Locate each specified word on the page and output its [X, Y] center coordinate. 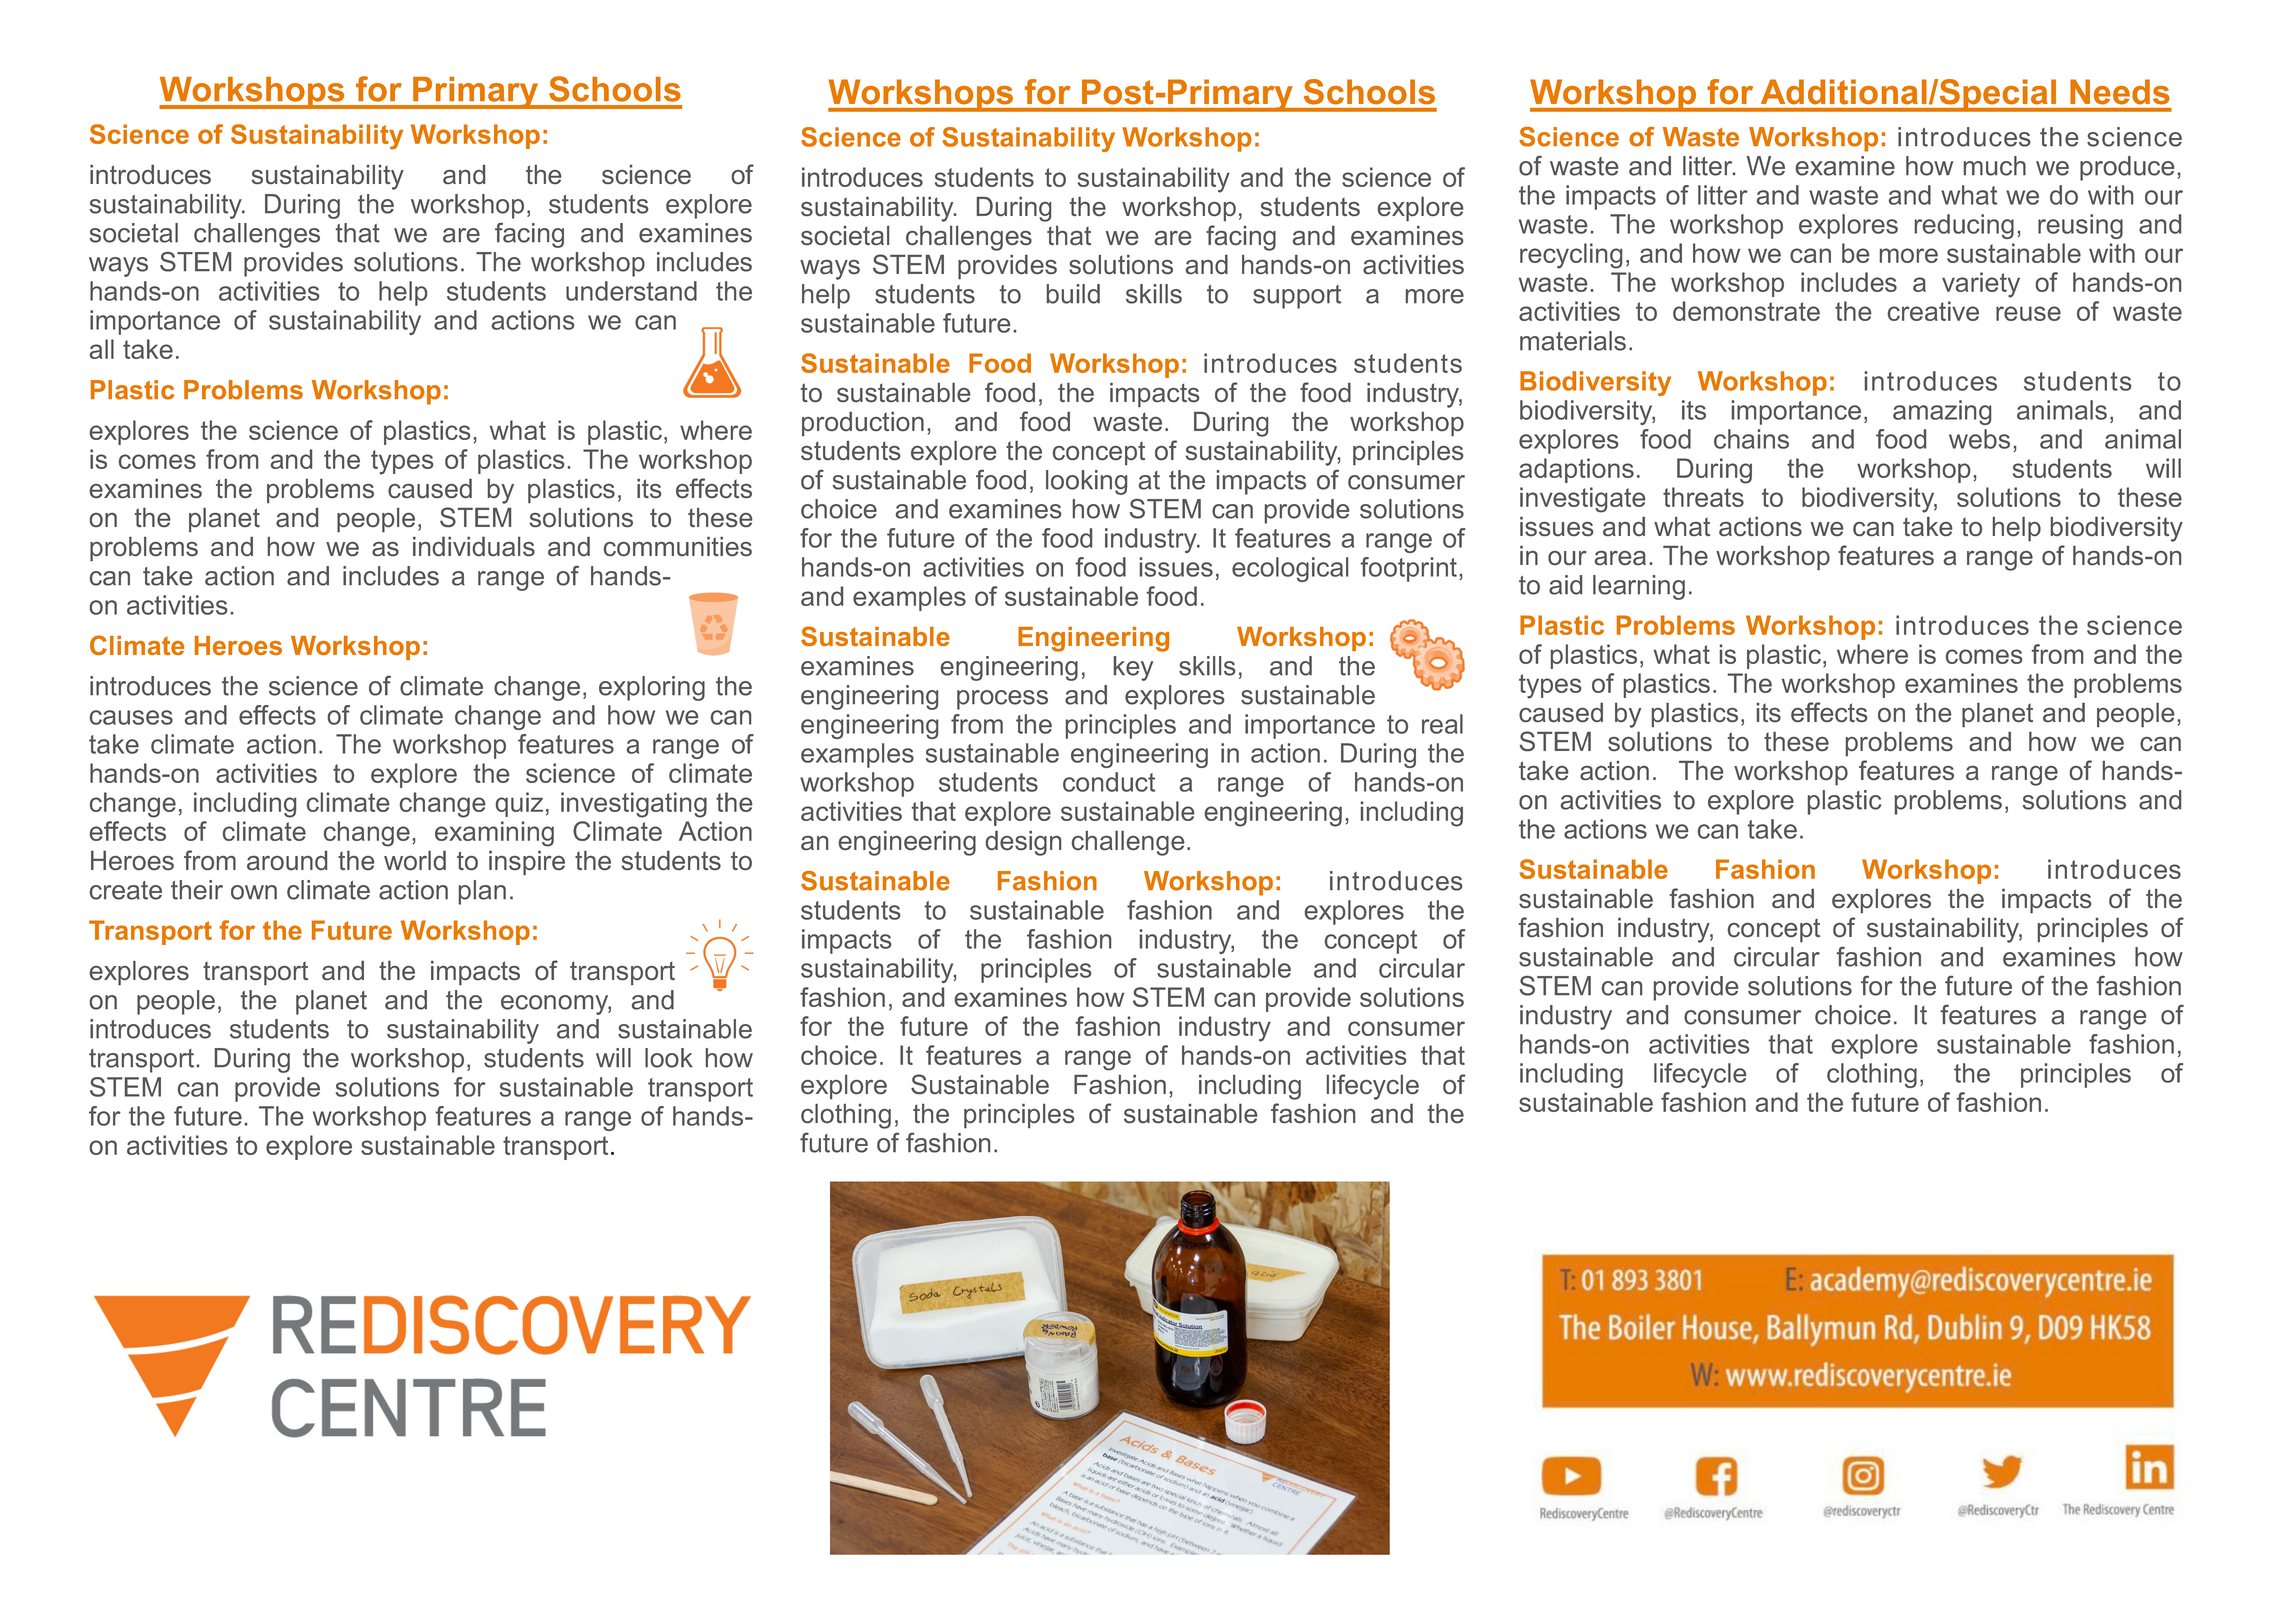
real [1442, 724]
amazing [1942, 412]
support [1297, 297]
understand [631, 291]
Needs [2120, 92]
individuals [474, 546]
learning [1639, 587]
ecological [1290, 569]
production [863, 424]
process [1002, 700]
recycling [1571, 256]
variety [1981, 285]
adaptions [1576, 470]
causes [131, 717]
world [415, 860]
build [1073, 294]
